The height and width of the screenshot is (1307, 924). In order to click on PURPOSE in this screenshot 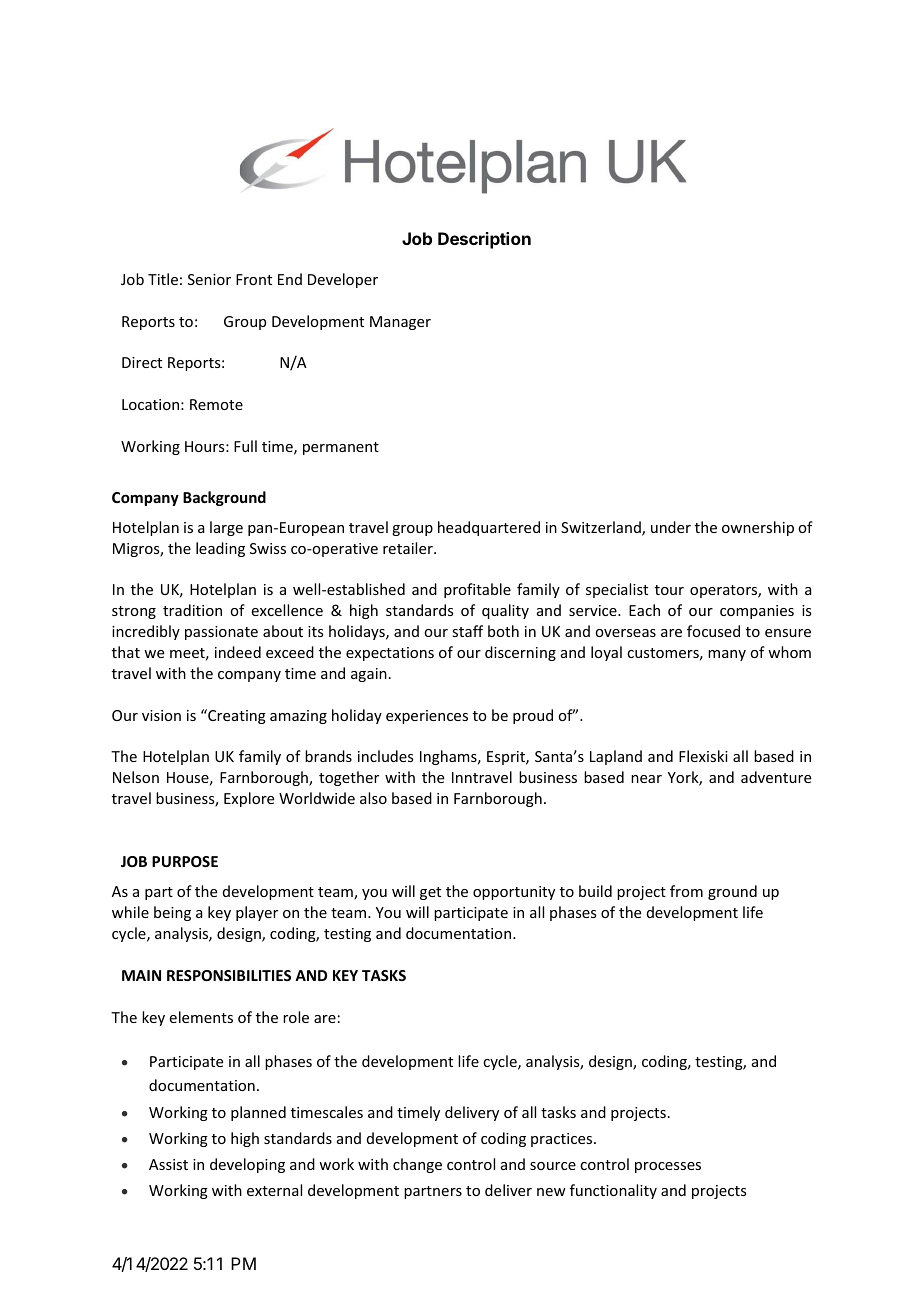, I will do `click(185, 861)`.
